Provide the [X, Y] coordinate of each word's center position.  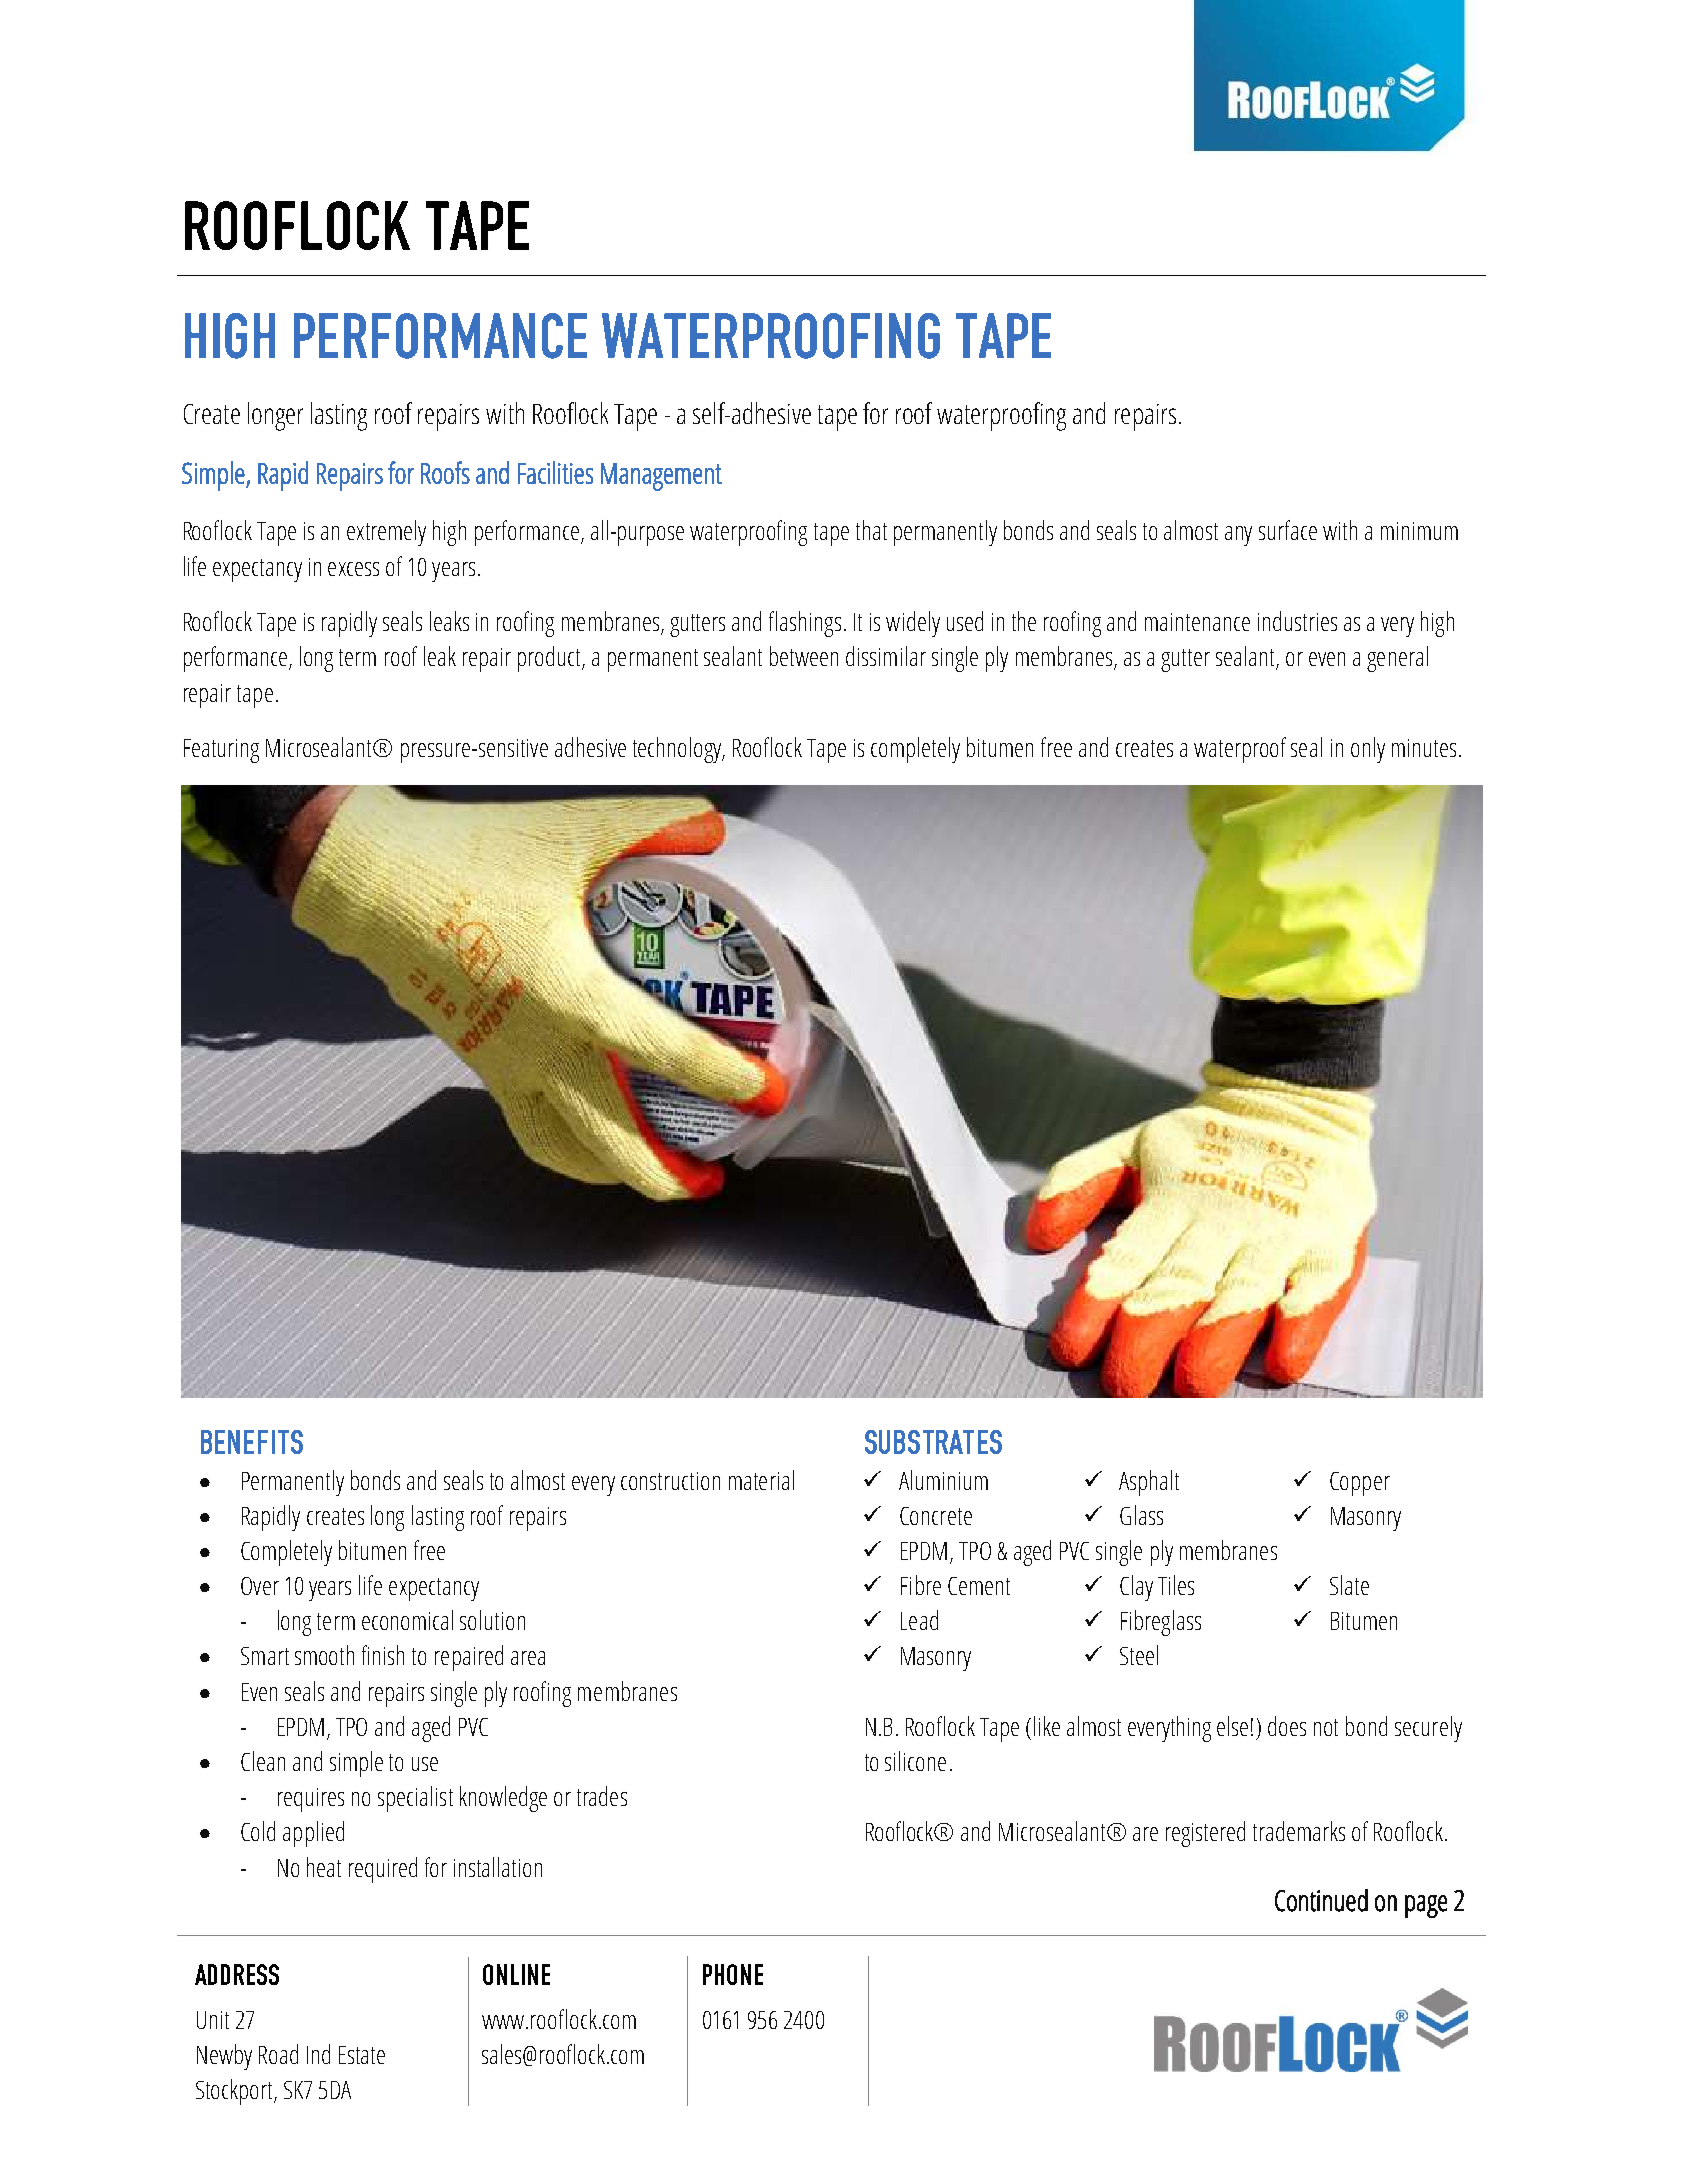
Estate [362, 2055]
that [871, 530]
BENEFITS [252, 1442]
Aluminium [943, 1480]
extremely [386, 533]
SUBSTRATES [933, 1442]
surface [1288, 530]
